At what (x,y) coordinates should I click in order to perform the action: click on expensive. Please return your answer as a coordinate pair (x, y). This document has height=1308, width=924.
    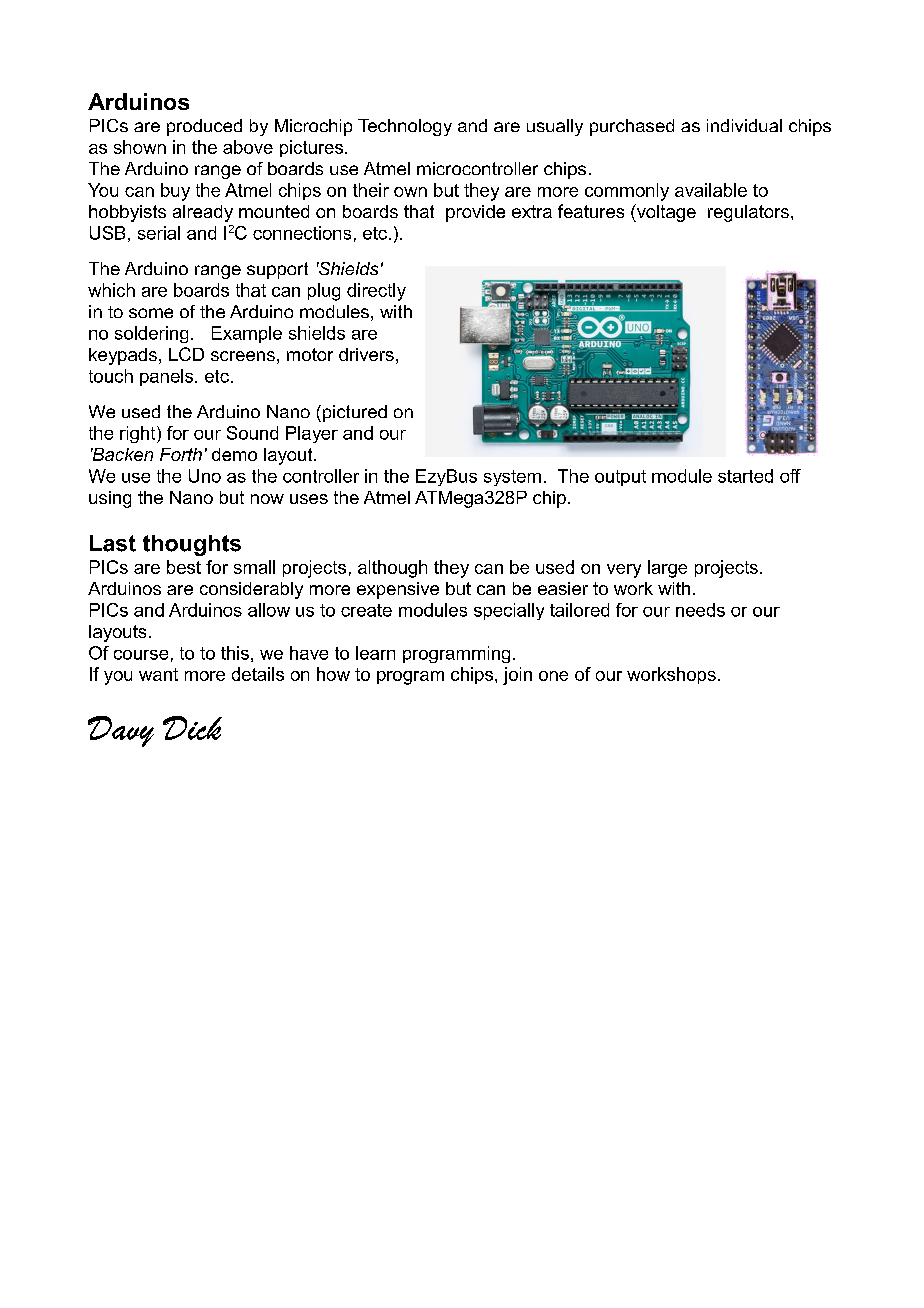
    Looking at the image, I should click on (398, 590).
